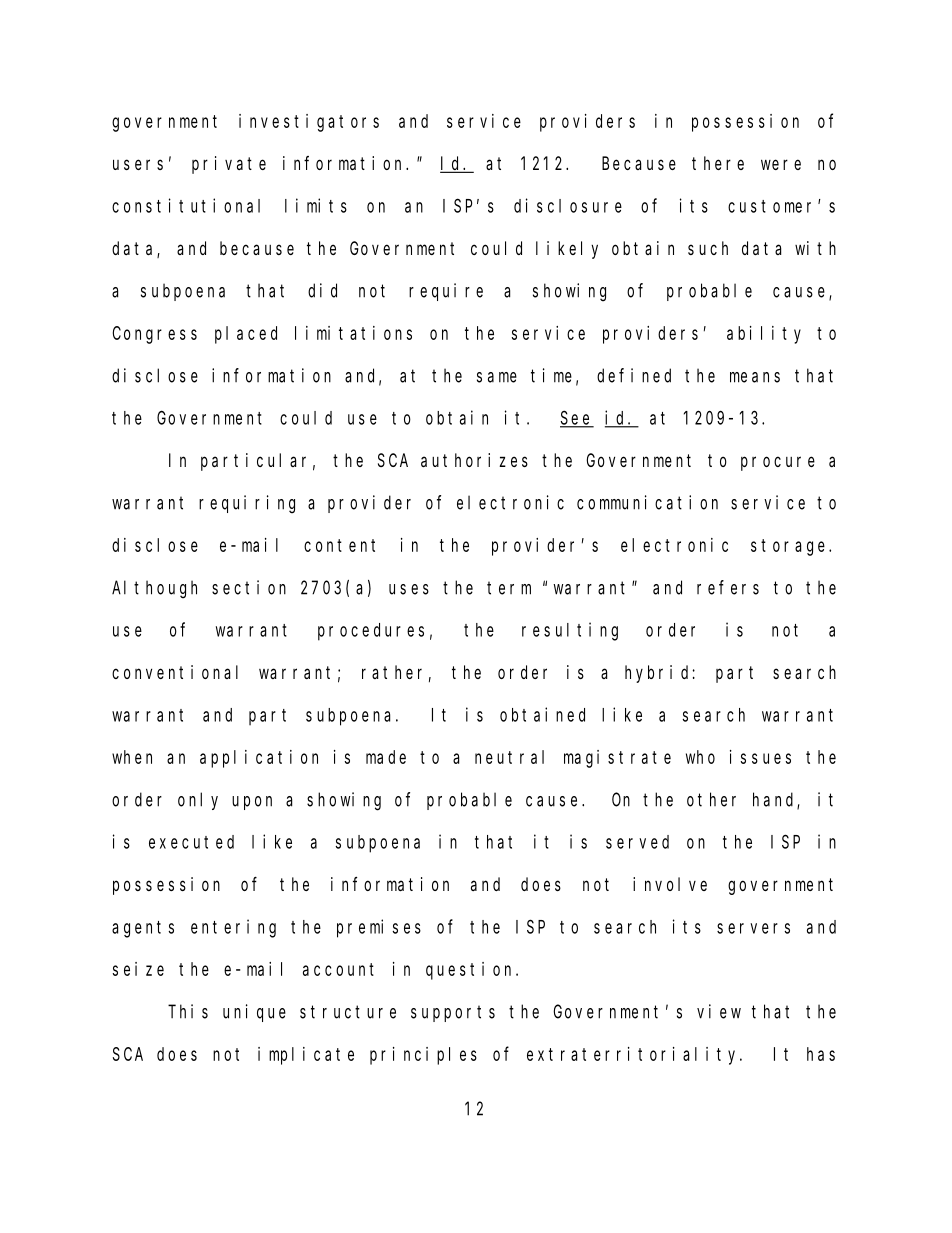 The width and height of the page is (952, 1233). I want to click on disclosure, so click(568, 205).
